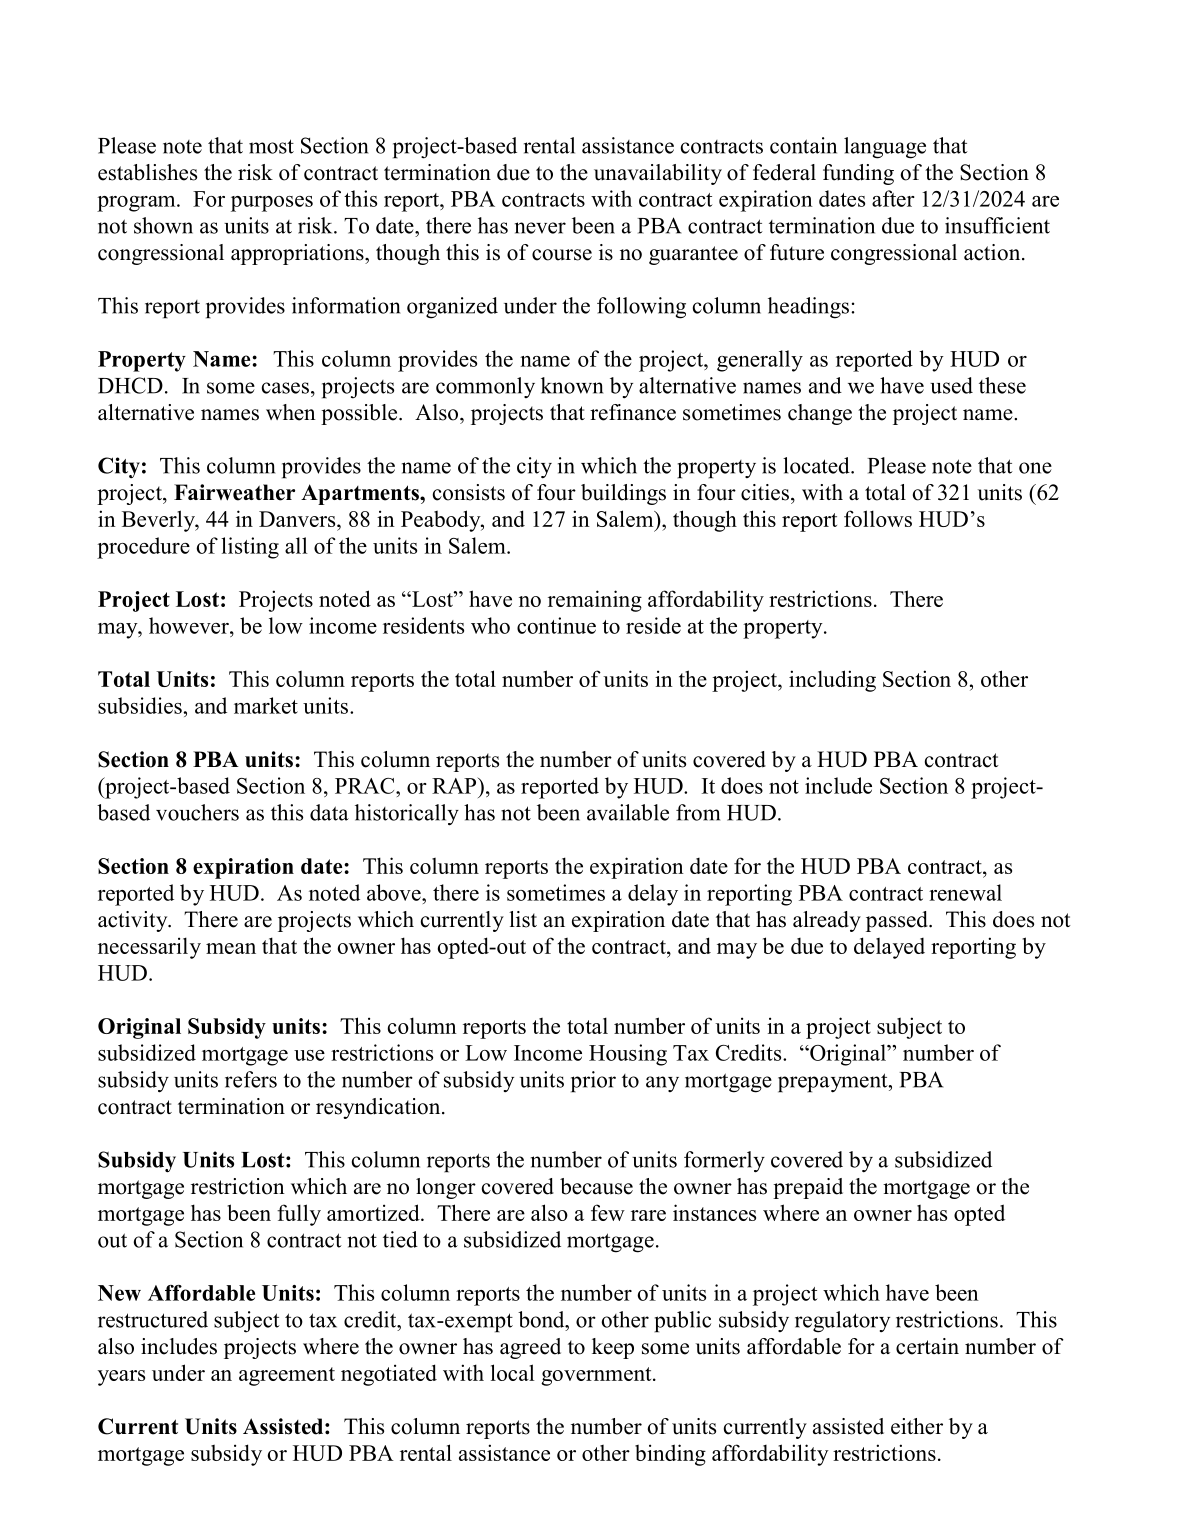  Describe the element at coordinates (893, 198) in the screenshot. I see `after` at that location.
